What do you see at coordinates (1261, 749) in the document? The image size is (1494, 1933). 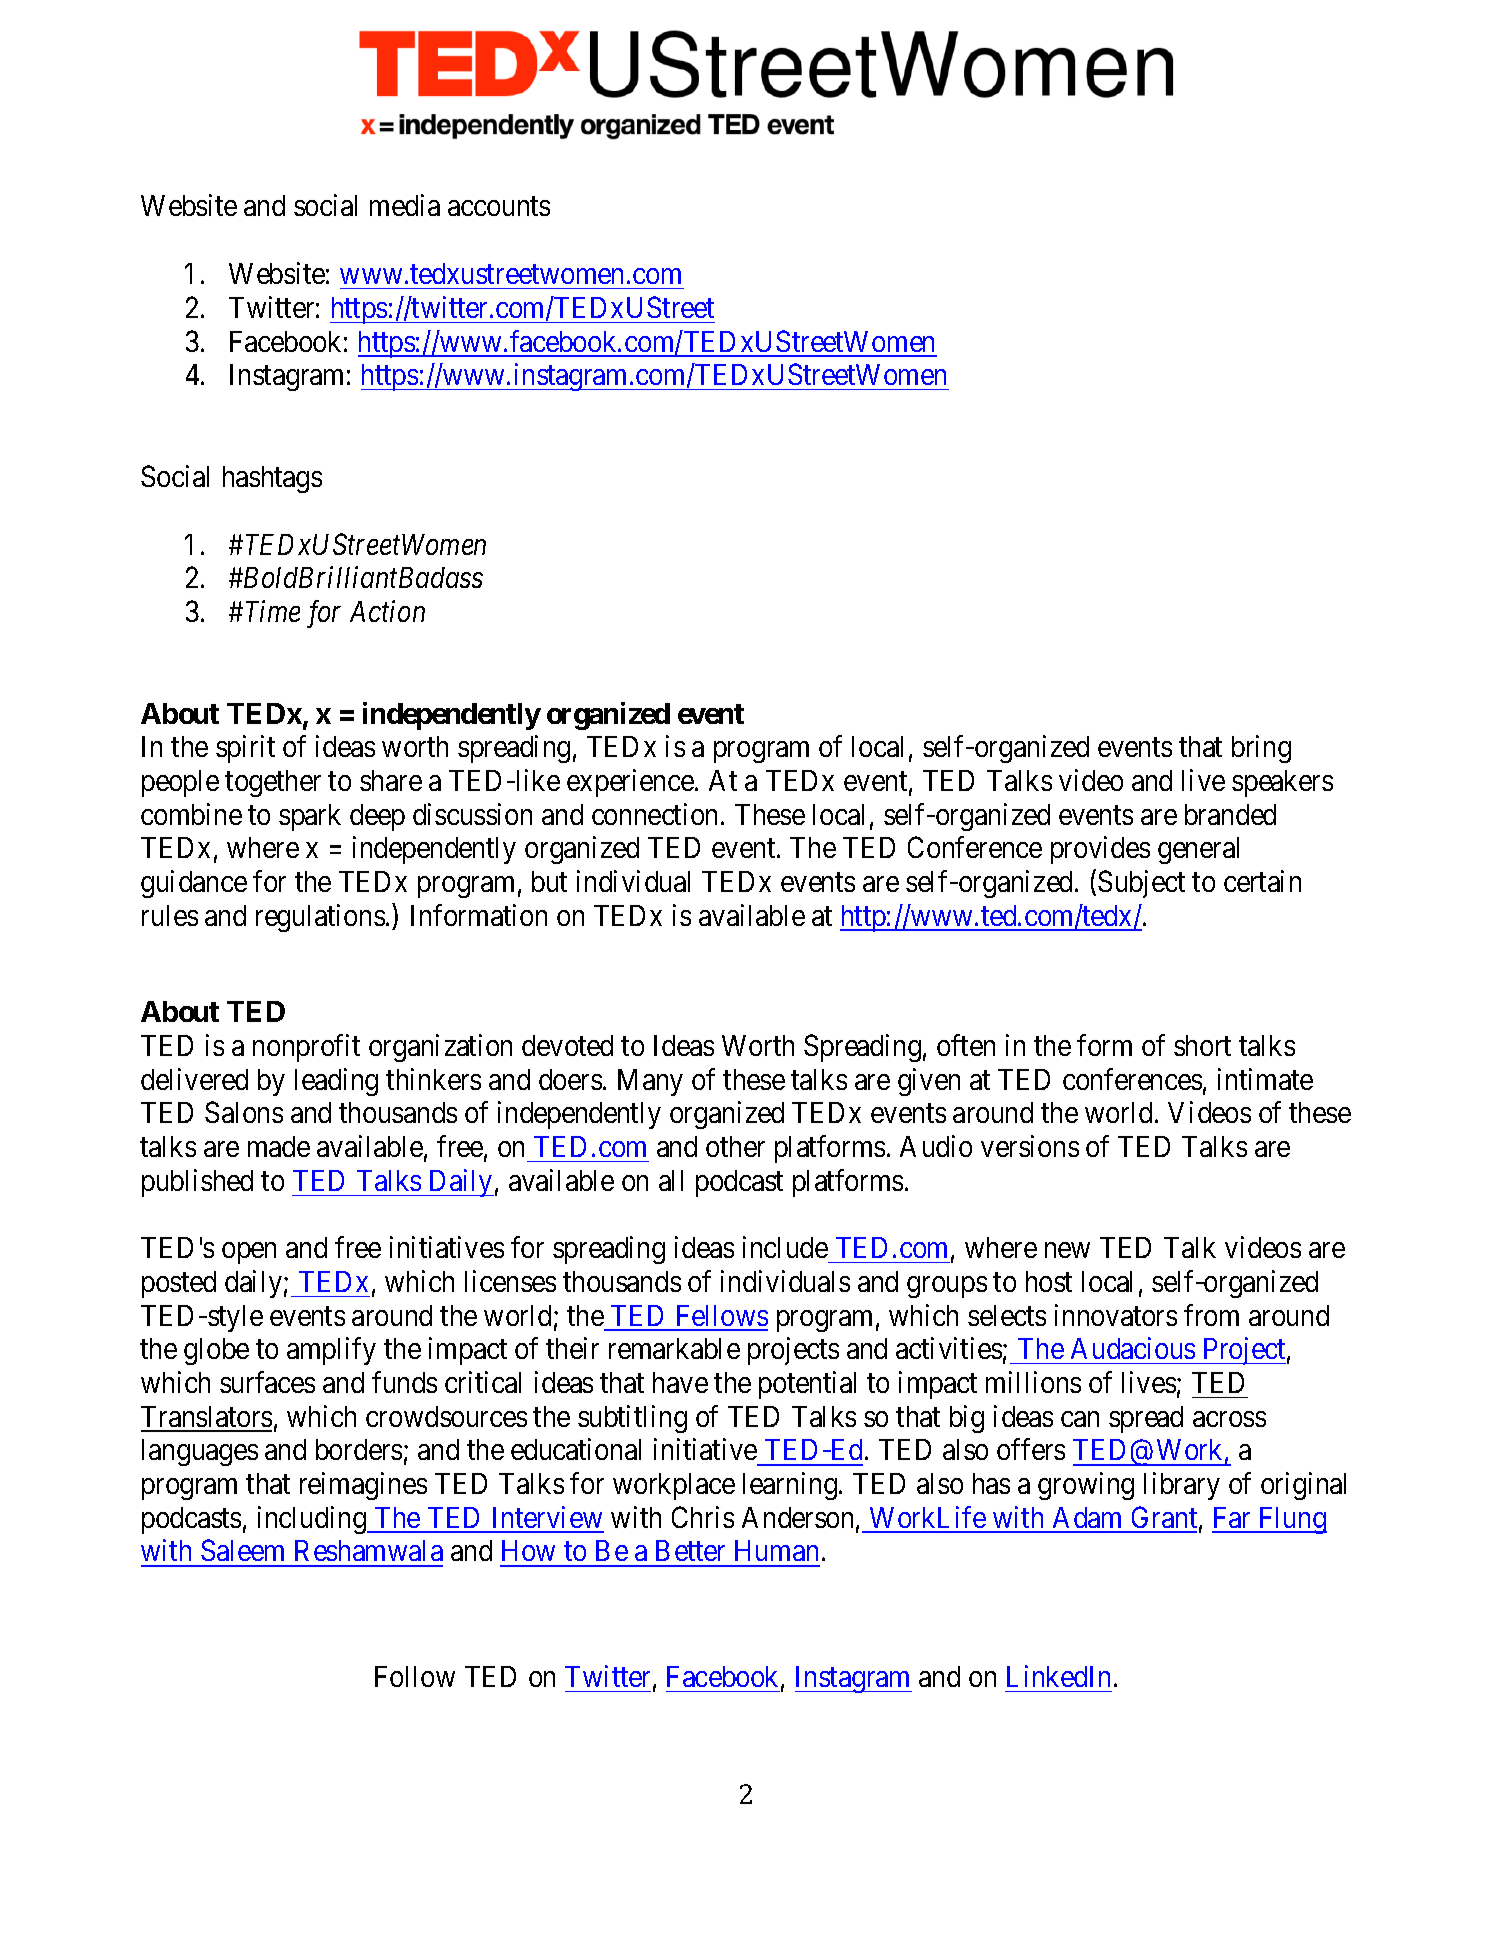 I see `bring` at bounding box center [1261, 749].
